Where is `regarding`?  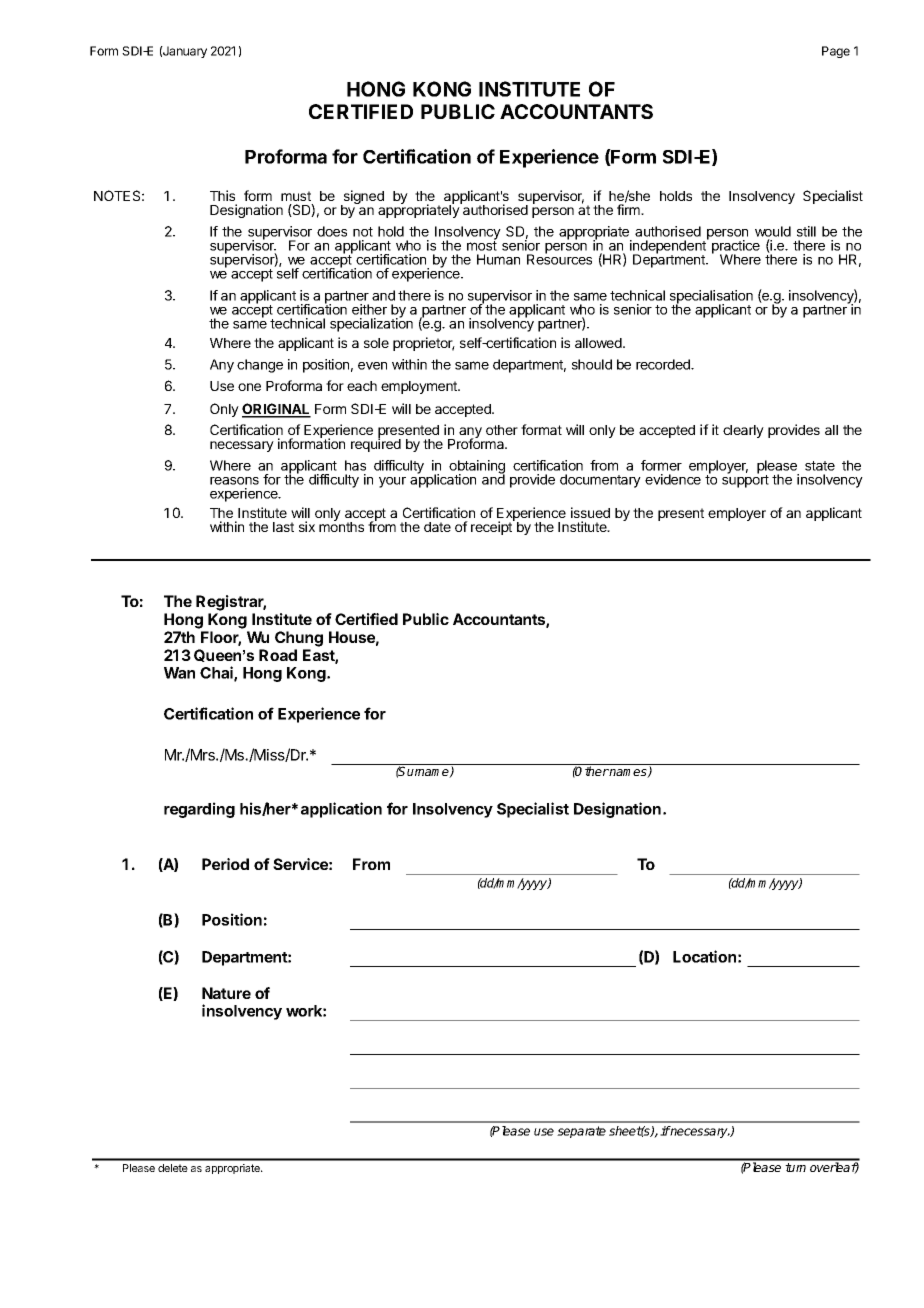
regarding is located at coordinates (199, 810).
